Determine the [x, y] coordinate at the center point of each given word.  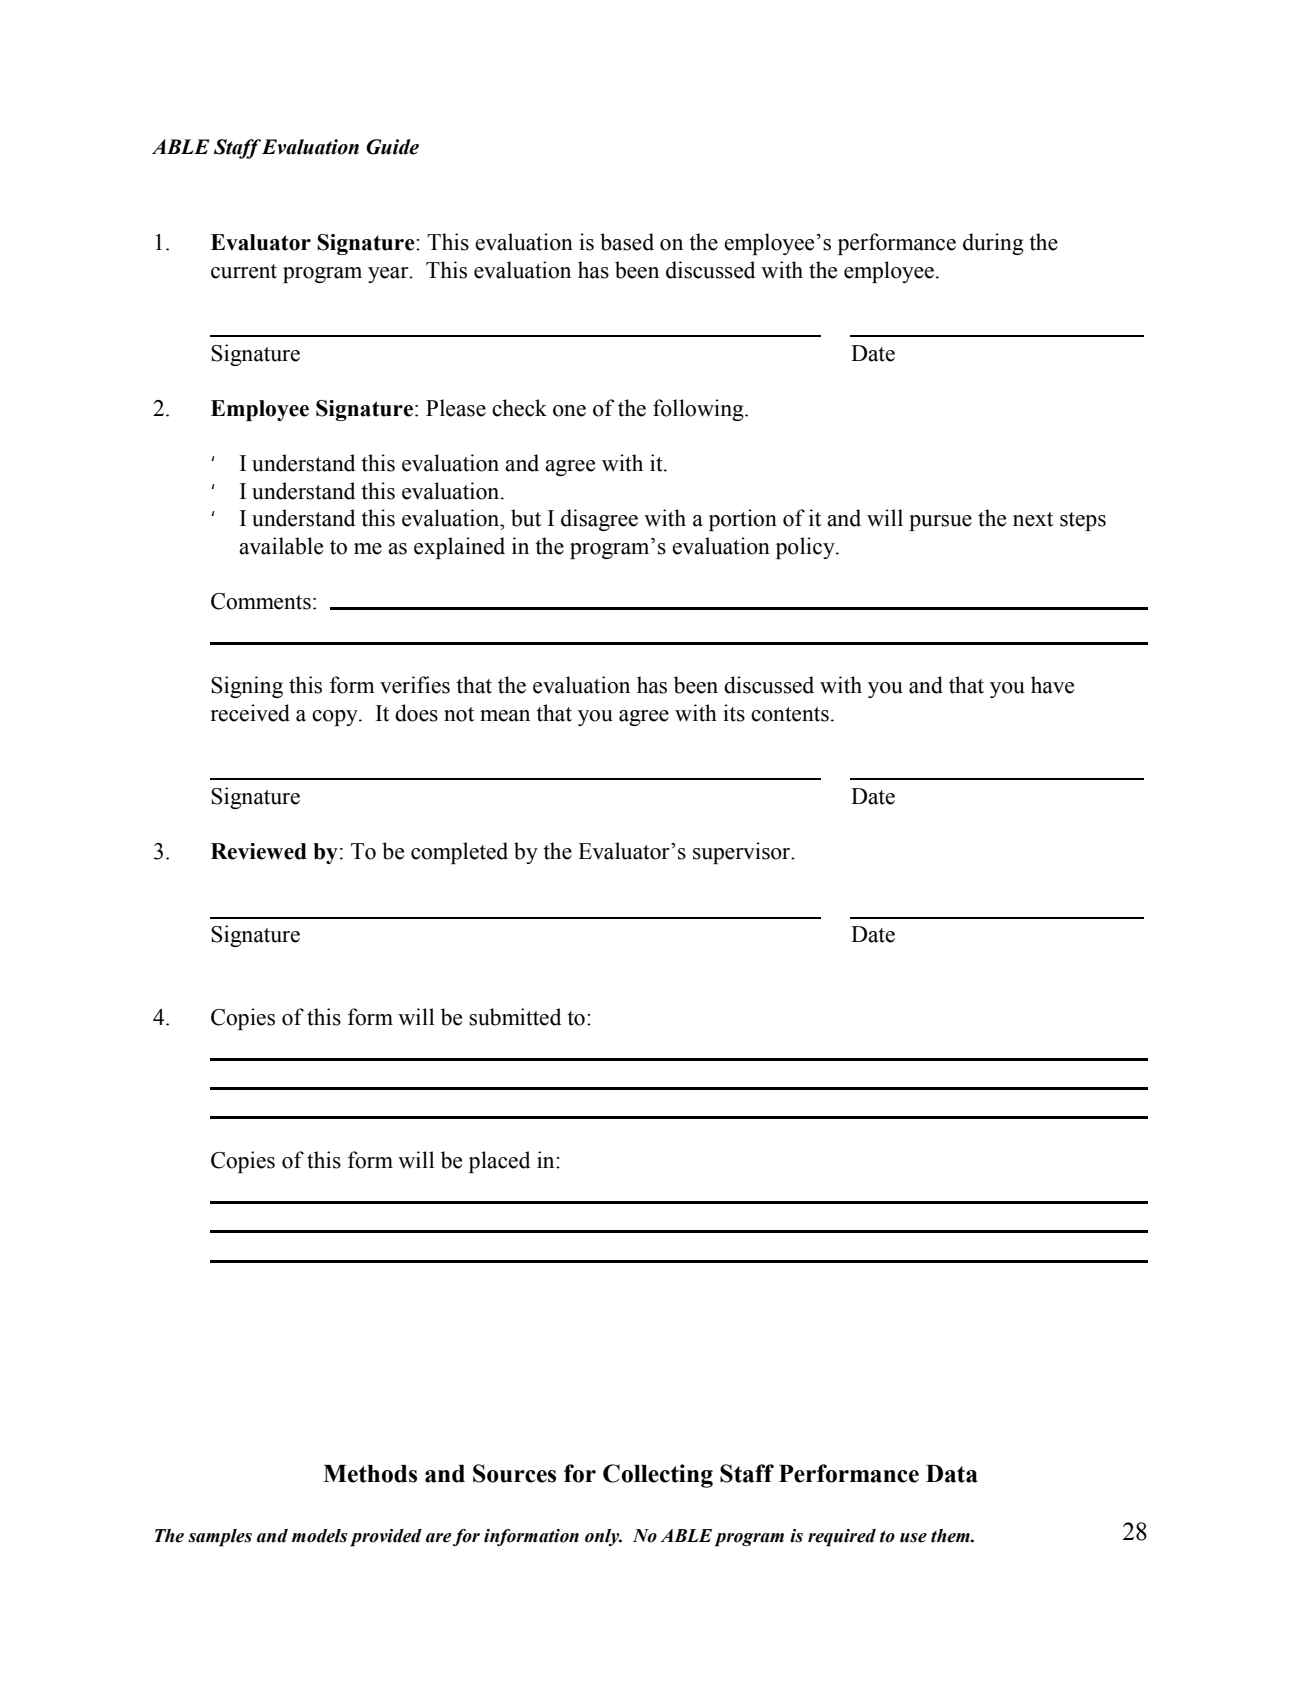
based [627, 242]
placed [499, 1162]
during [993, 244]
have [1052, 685]
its [734, 713]
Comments [261, 601]
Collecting [658, 1476]
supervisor [743, 853]
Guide [392, 147]
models [319, 1536]
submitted [515, 1017]
